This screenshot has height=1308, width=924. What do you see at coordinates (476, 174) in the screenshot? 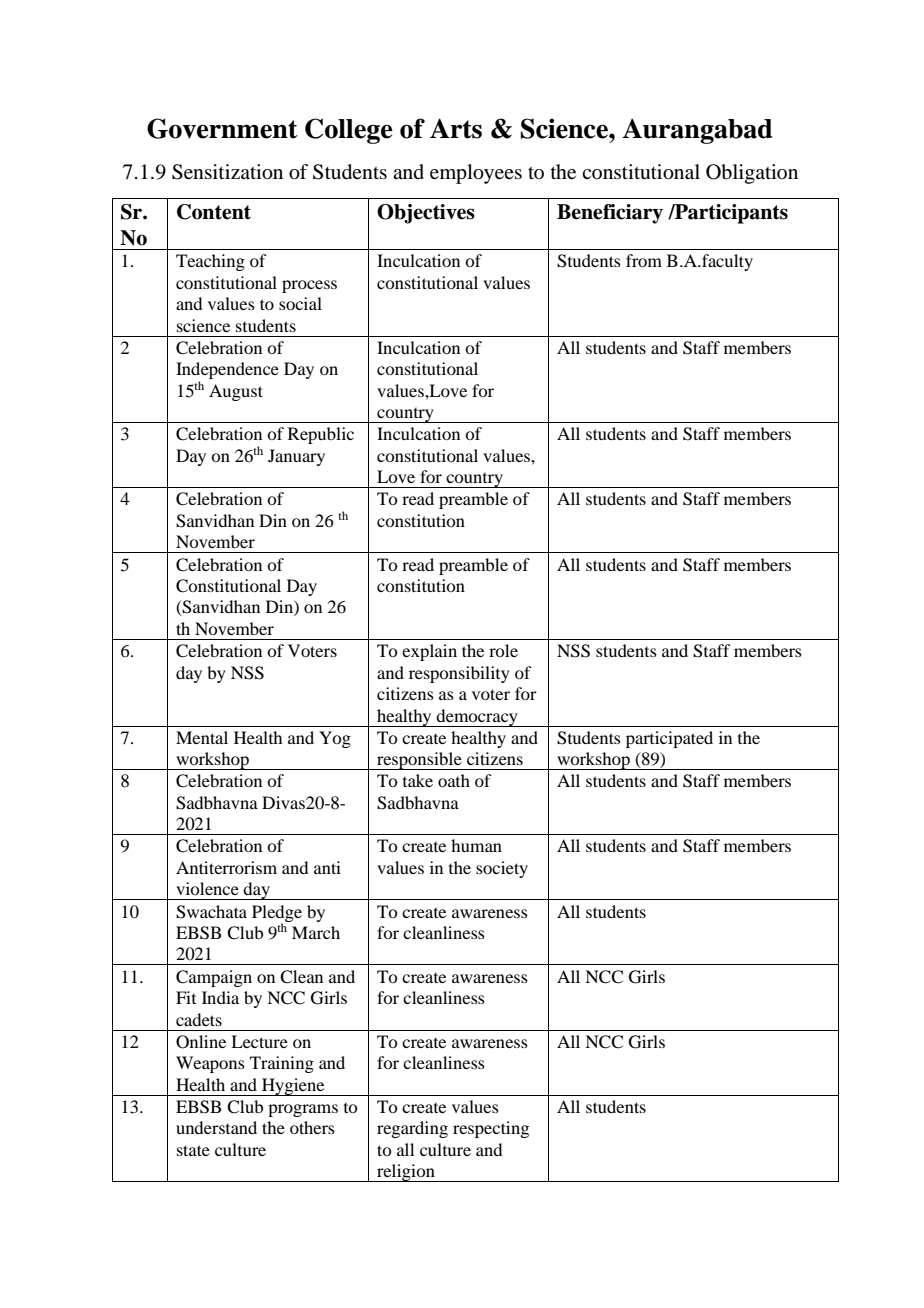
I see `employees` at bounding box center [476, 174].
